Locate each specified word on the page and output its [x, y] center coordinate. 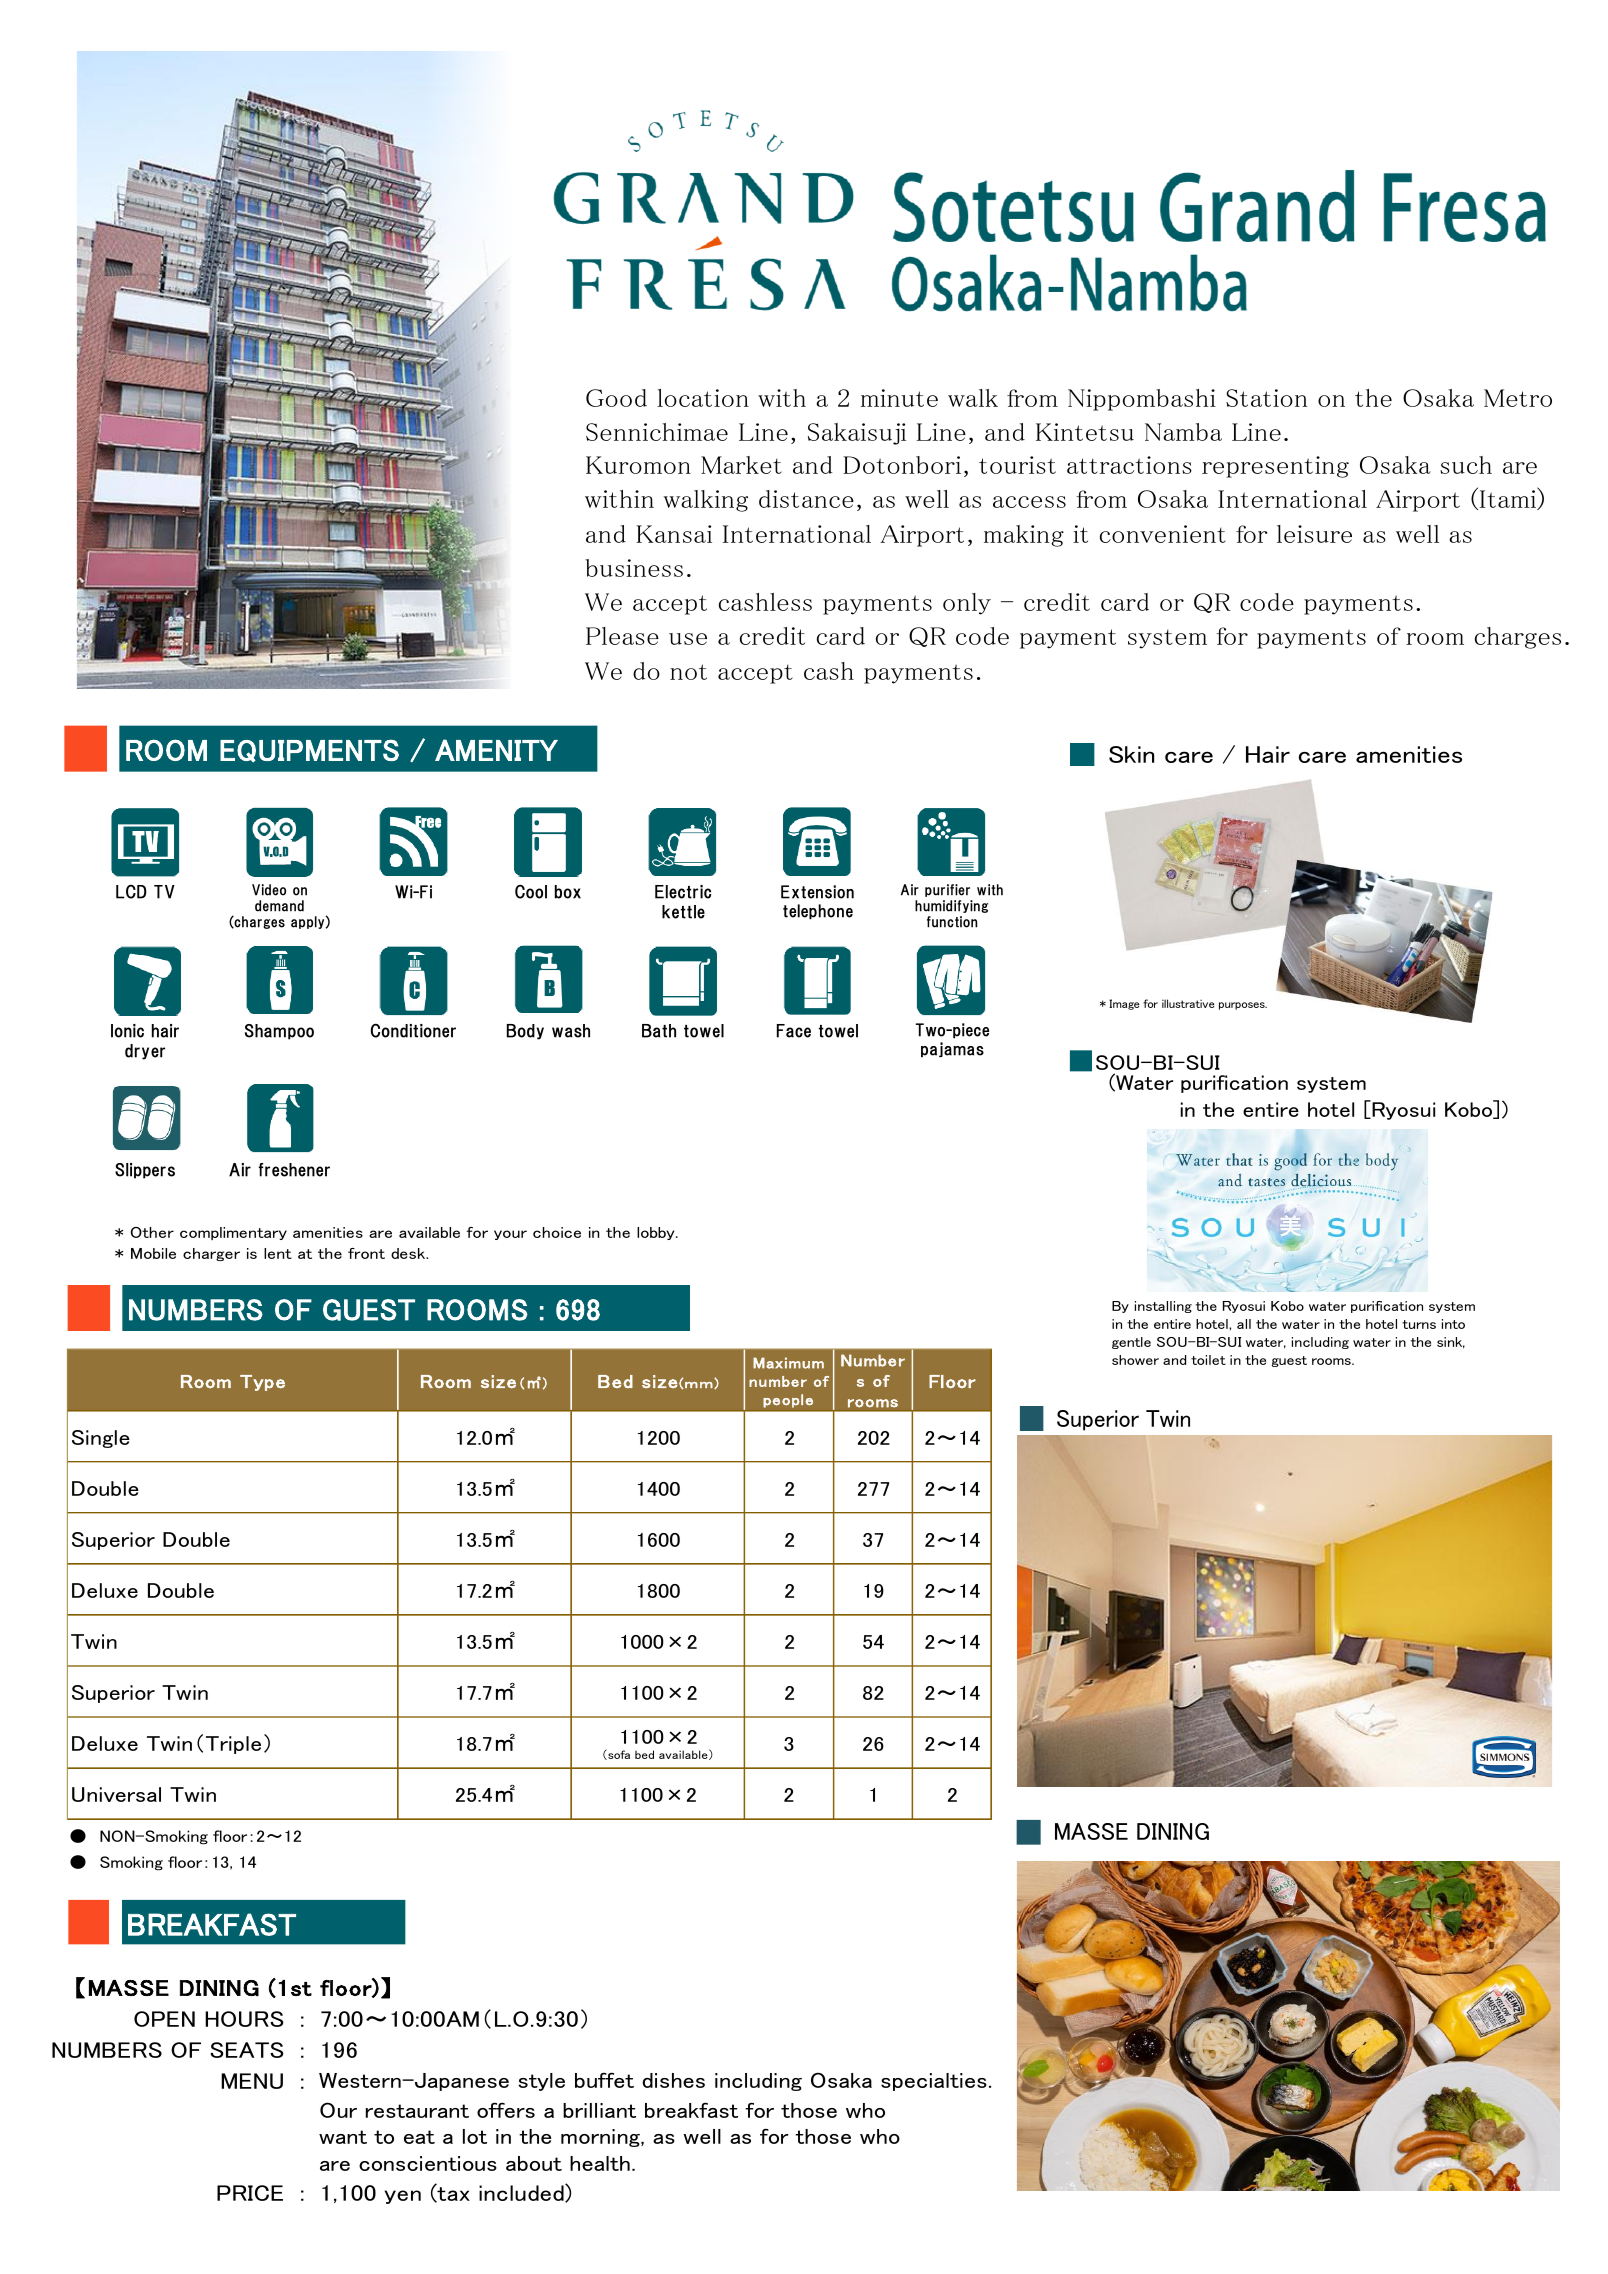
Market [741, 465]
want [343, 2137]
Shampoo [279, 1032]
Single [101, 1439]
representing [1275, 467]
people [788, 1401]
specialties [934, 2082]
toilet [1208, 1360]
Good [616, 398]
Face [794, 1031]
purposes [1243, 1006]
